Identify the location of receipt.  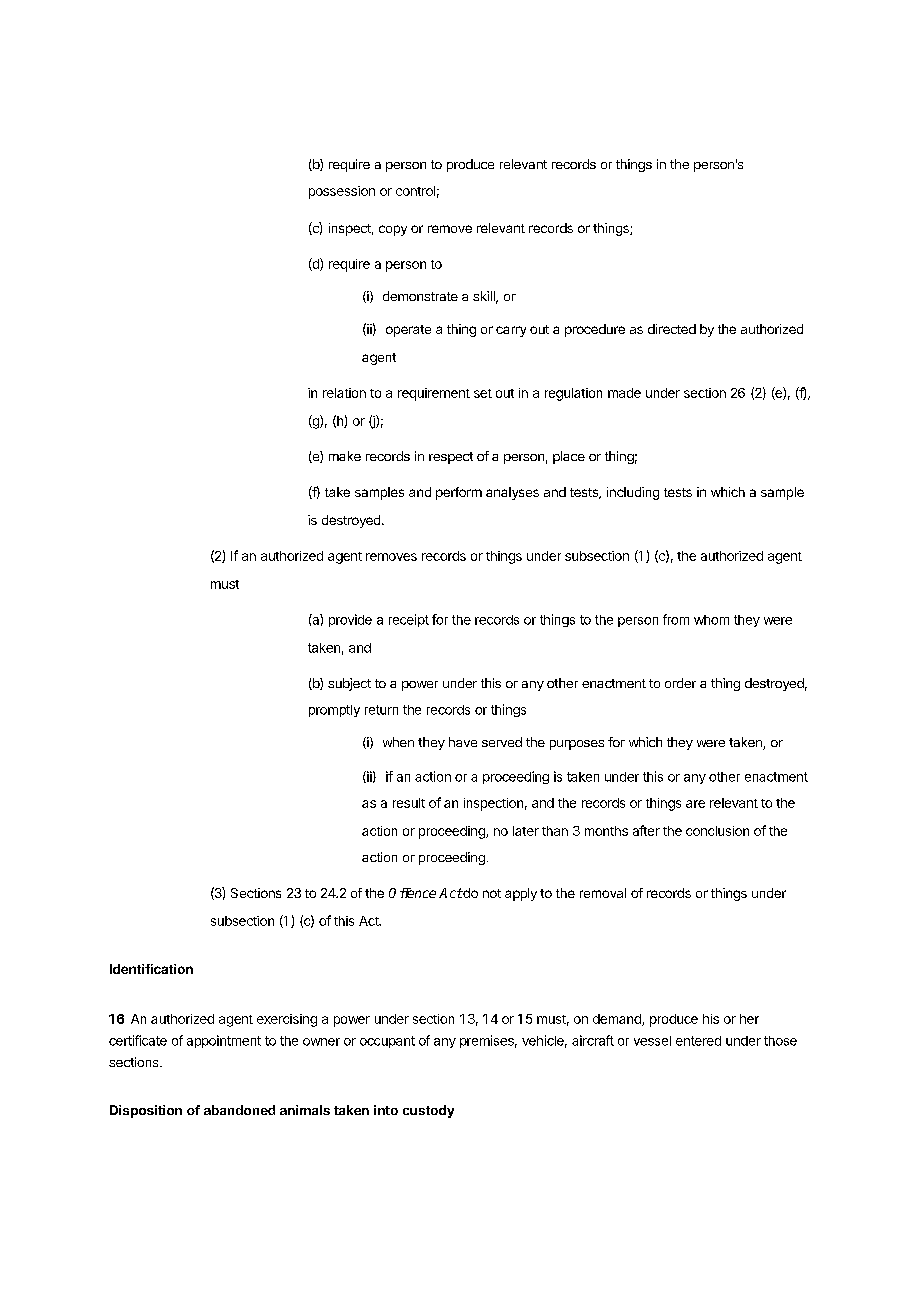
(409, 620).
